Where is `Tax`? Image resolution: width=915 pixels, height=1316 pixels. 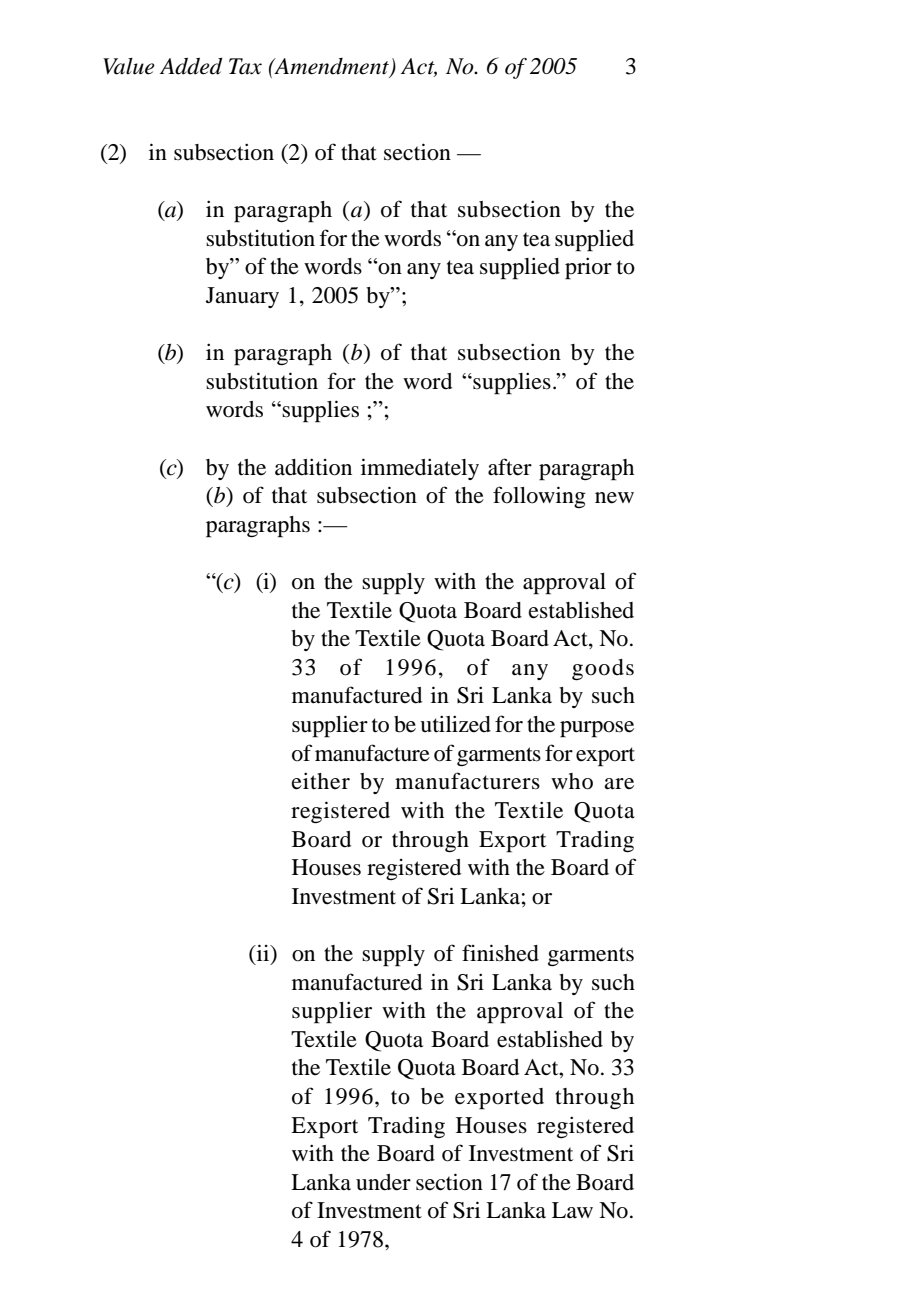 Tax is located at coordinates (245, 66).
